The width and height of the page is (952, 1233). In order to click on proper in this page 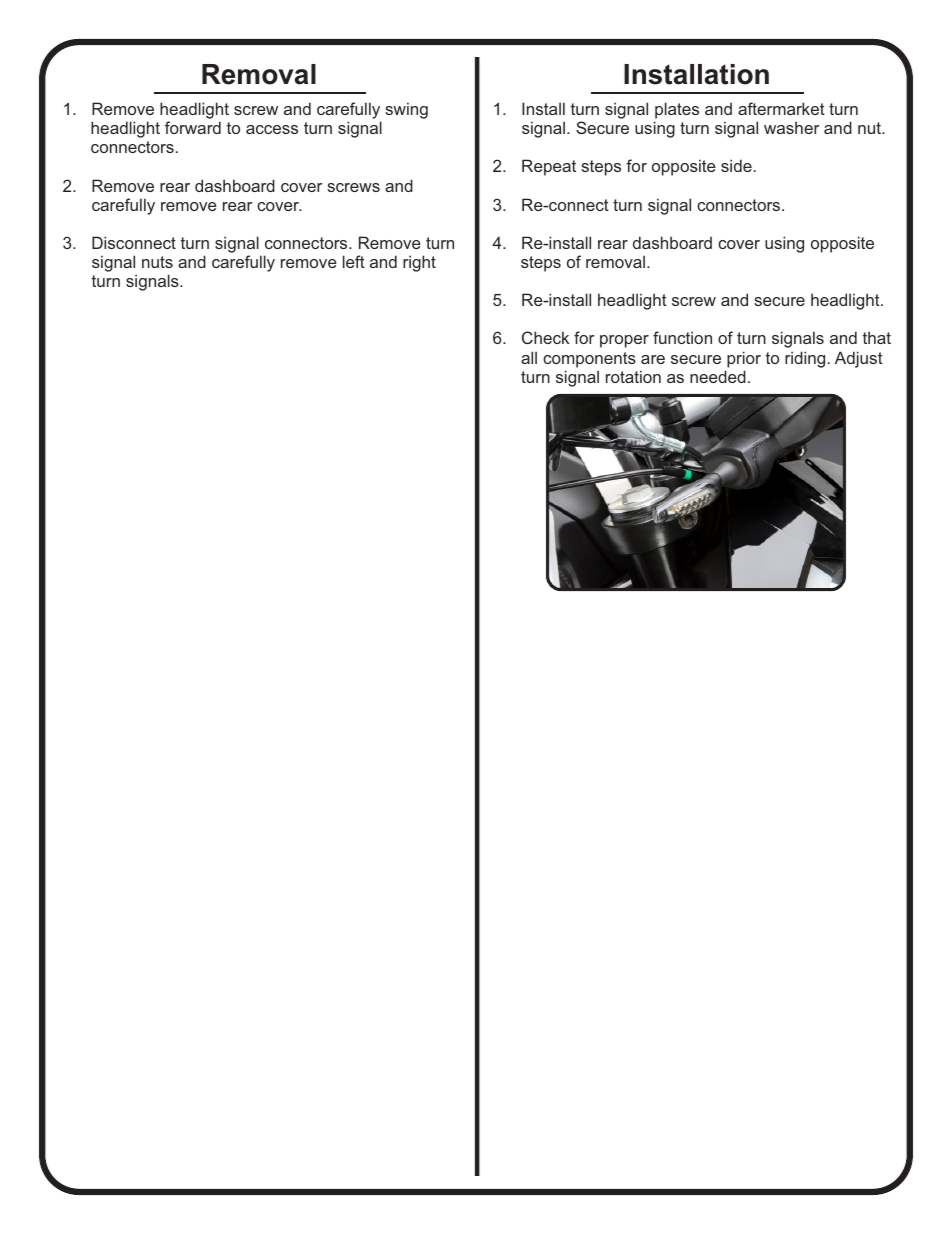, I will do `click(624, 341)`.
